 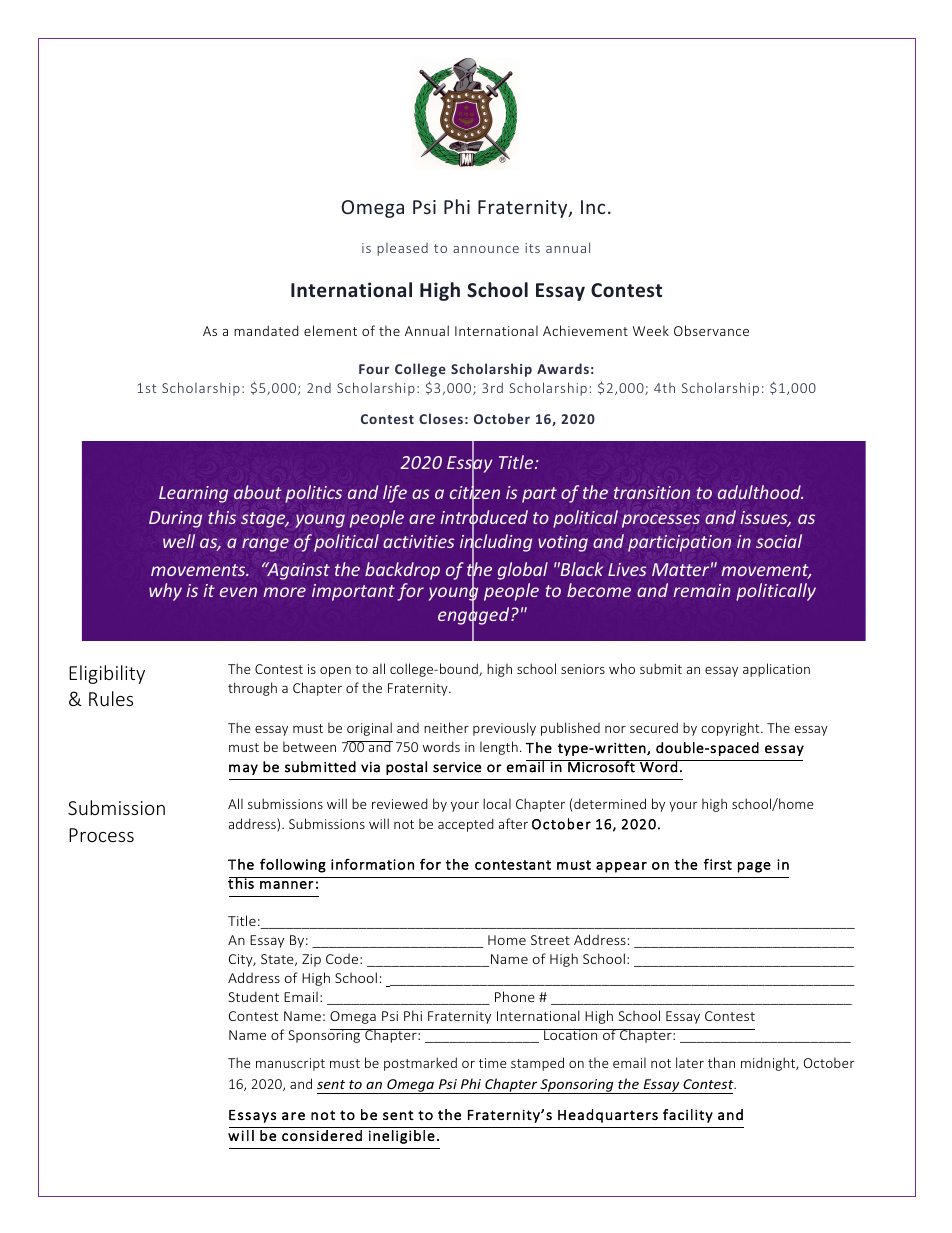 What do you see at coordinates (402, 1137) in the screenshot?
I see `ineligible` at bounding box center [402, 1137].
